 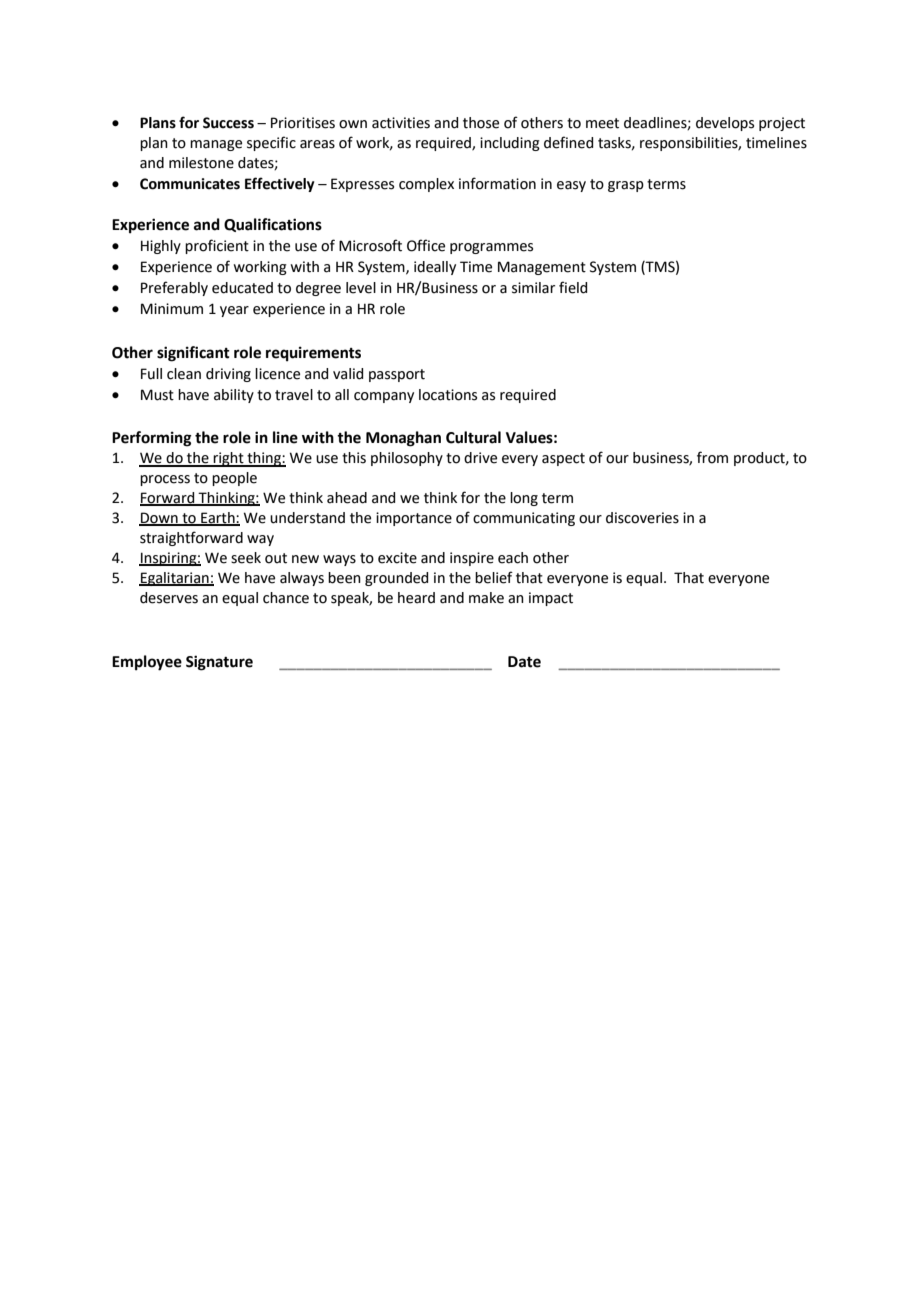 What do you see at coordinates (228, 123) in the document?
I see `Success` at bounding box center [228, 123].
